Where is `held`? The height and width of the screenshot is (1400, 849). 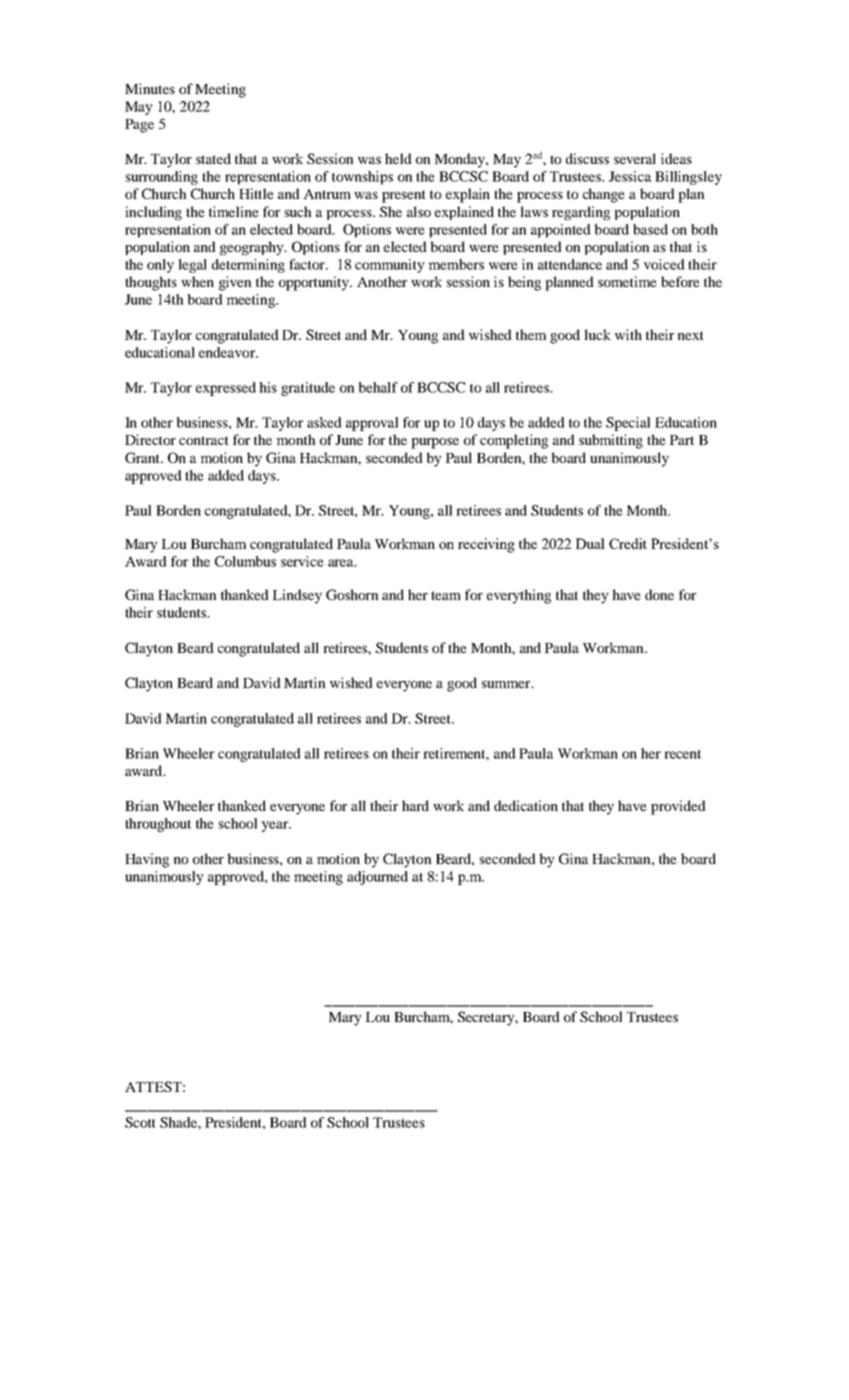
held is located at coordinates (398, 158).
